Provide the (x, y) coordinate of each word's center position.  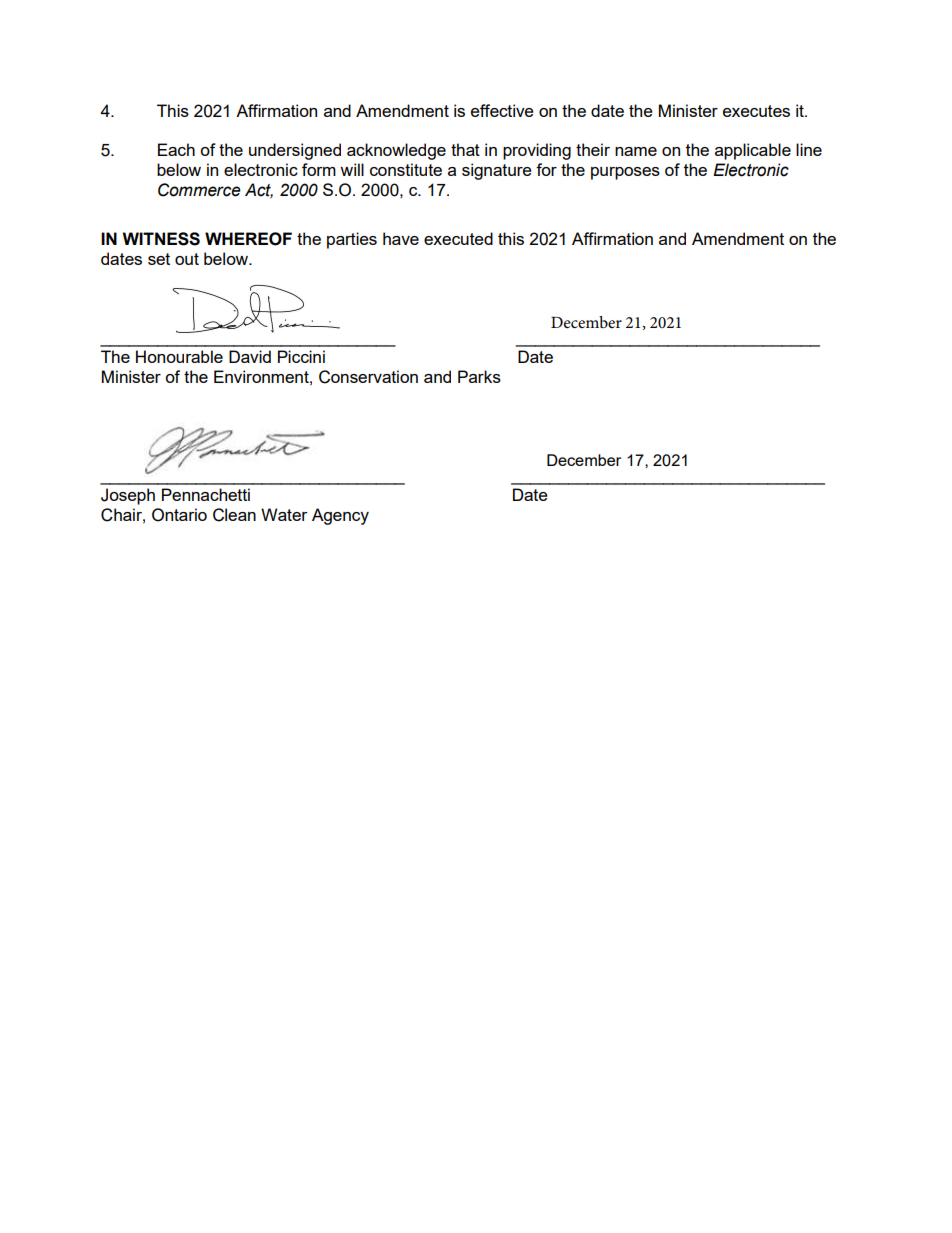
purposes (625, 173)
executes (756, 111)
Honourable (179, 356)
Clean (234, 515)
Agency (340, 516)
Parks (479, 376)
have (401, 238)
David (250, 356)
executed (458, 238)
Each (176, 149)
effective (502, 110)
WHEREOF (248, 239)
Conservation (368, 377)
